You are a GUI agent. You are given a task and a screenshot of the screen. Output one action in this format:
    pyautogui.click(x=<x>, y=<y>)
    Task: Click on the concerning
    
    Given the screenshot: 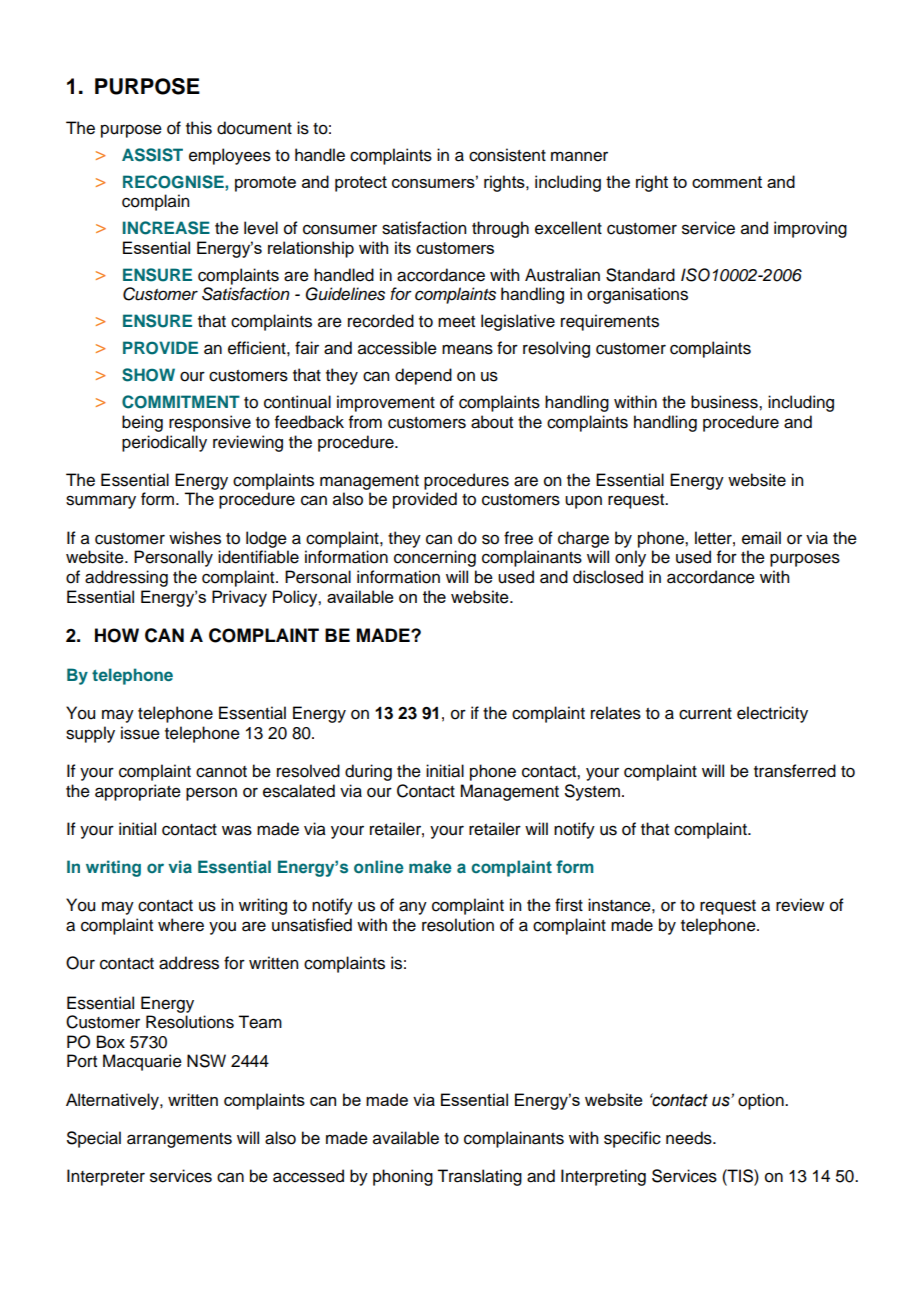 What is the action you would take?
    pyautogui.click(x=435, y=558)
